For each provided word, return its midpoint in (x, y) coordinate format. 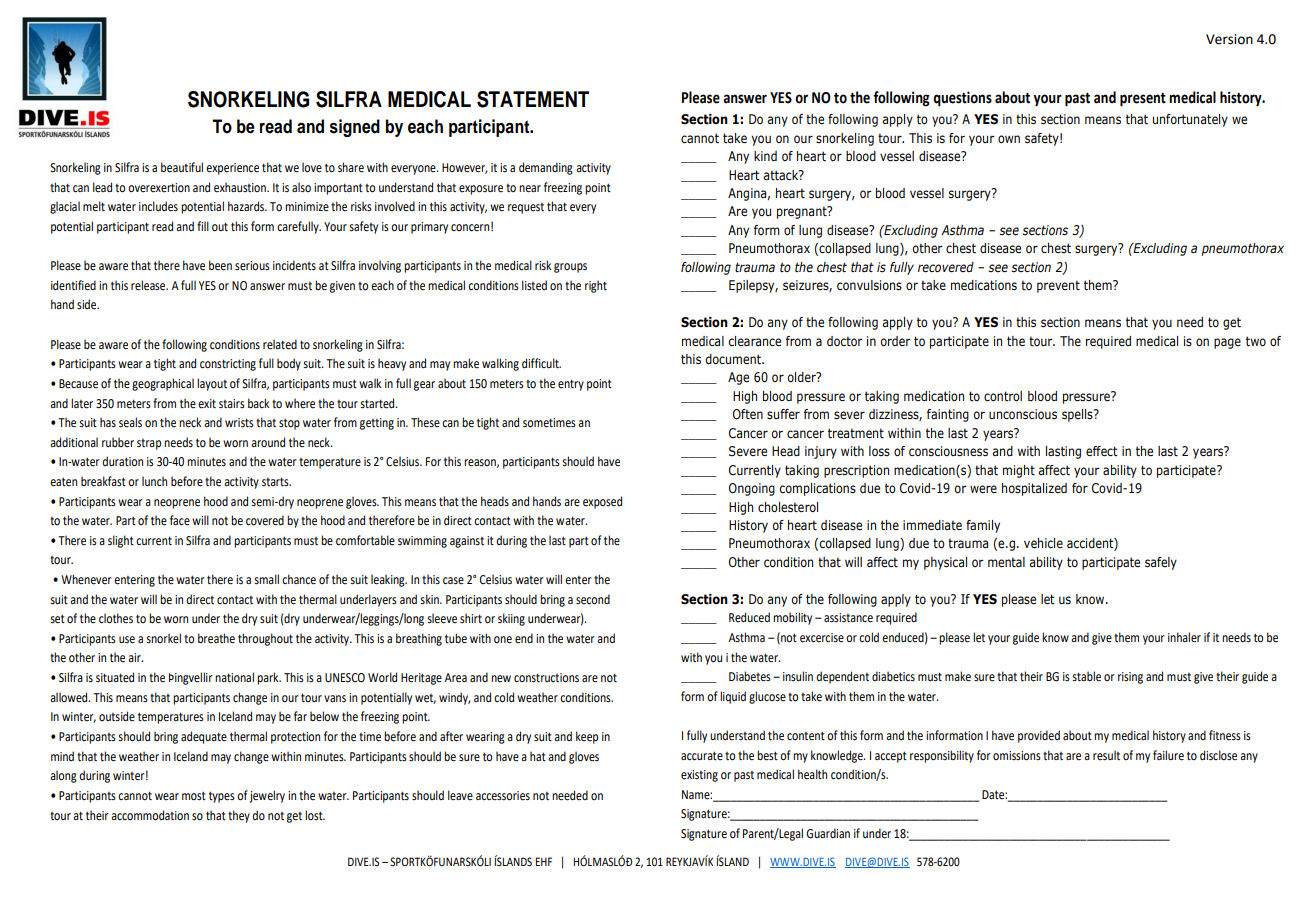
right (596, 286)
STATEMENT (533, 99)
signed (355, 128)
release (149, 285)
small (266, 579)
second (593, 599)
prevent (1058, 286)
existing (699, 776)
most (194, 796)
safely (1161, 563)
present (1143, 100)
